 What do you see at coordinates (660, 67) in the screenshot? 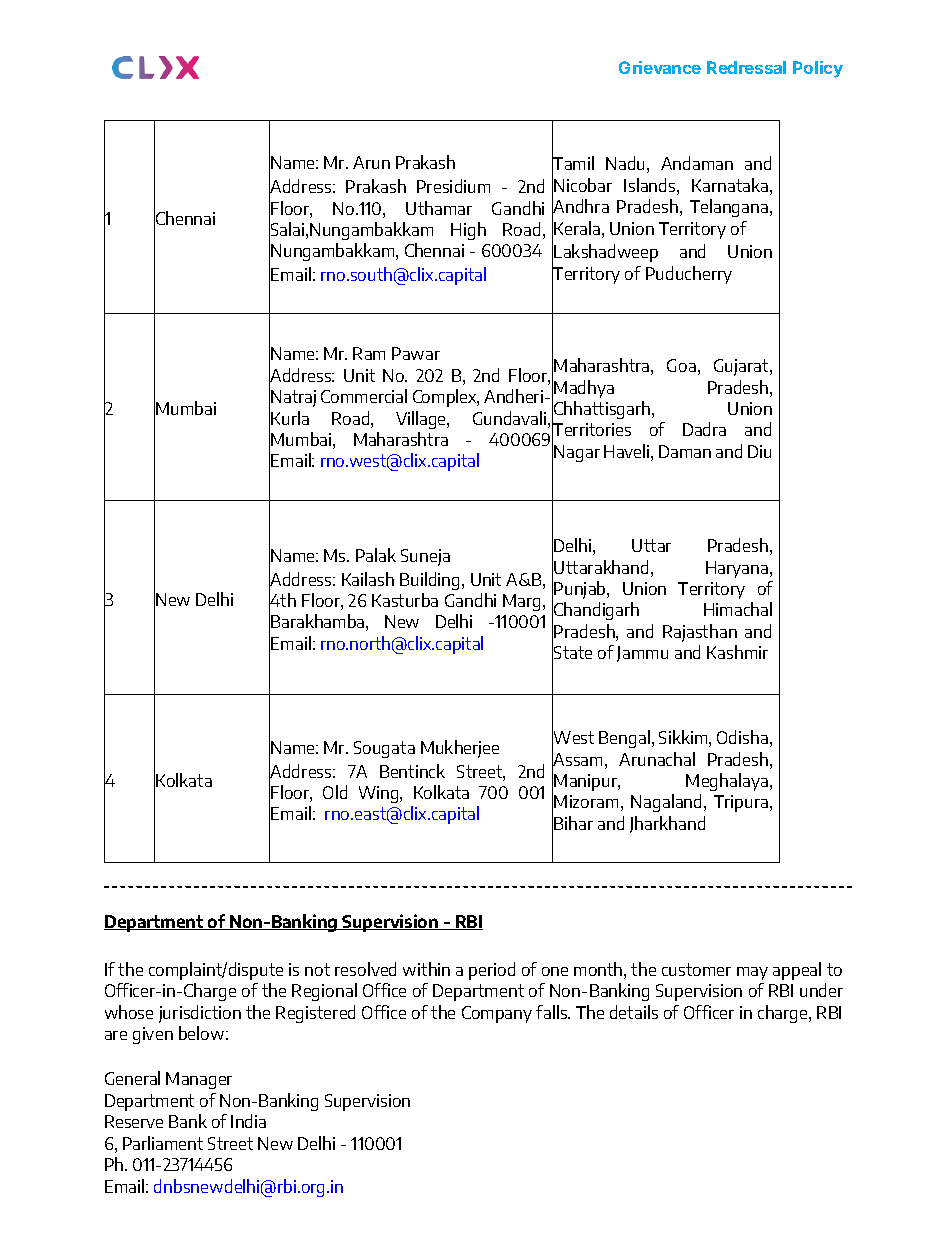
I see `Grievance` at bounding box center [660, 67].
